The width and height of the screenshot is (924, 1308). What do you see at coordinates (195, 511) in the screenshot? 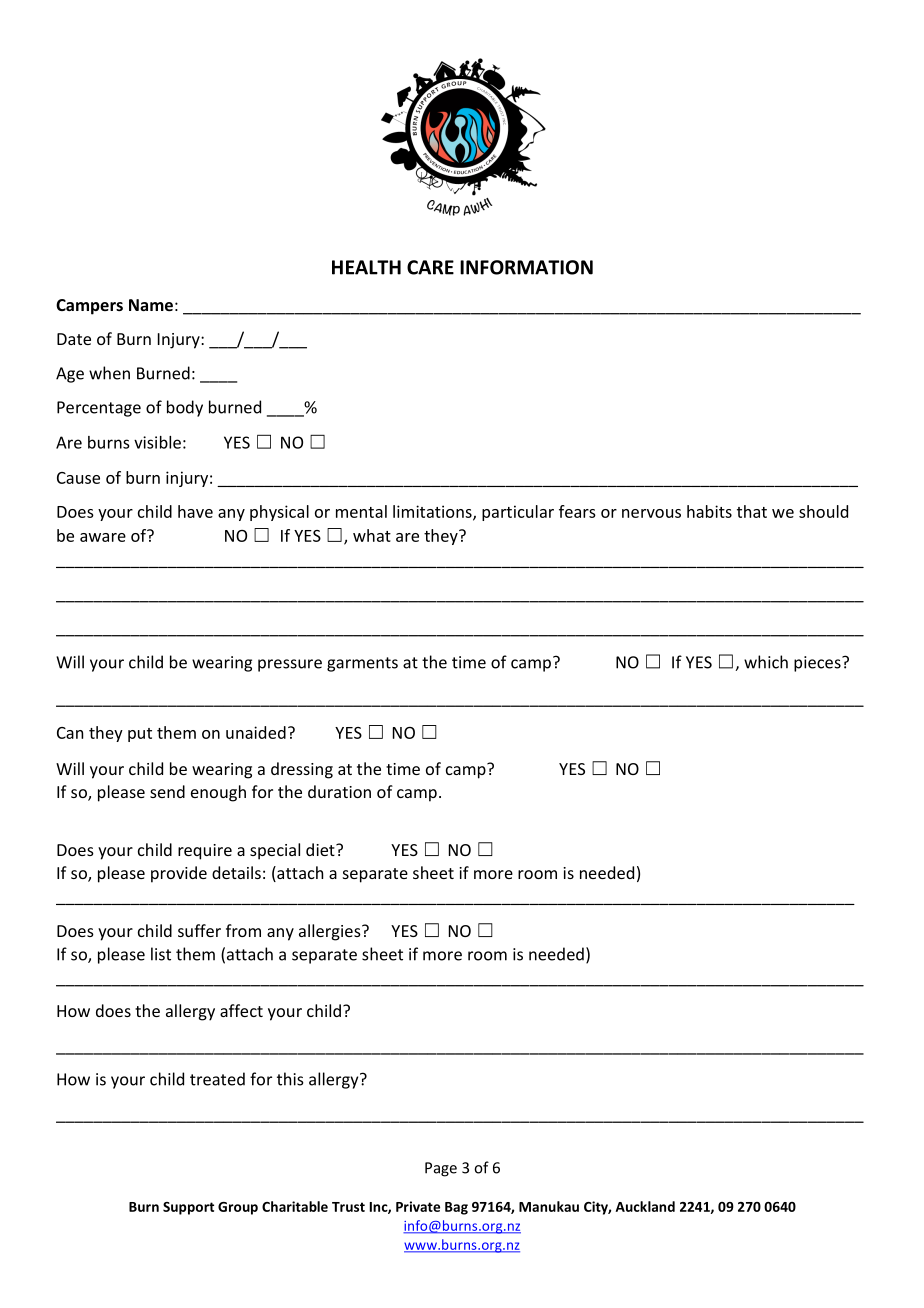
I see `have` at bounding box center [195, 511].
